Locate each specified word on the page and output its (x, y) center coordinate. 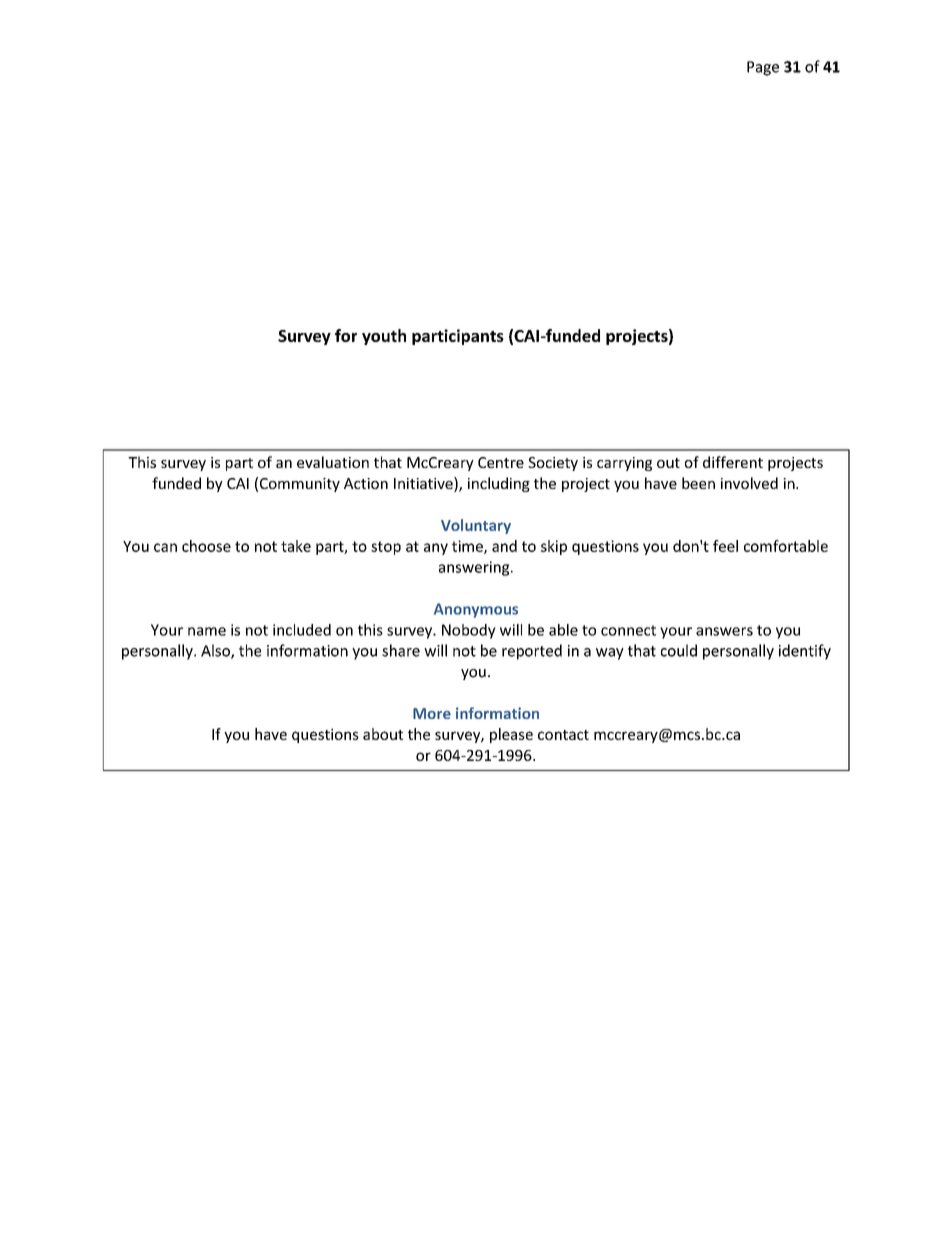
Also (216, 651)
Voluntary (476, 526)
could (679, 650)
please (511, 735)
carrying (624, 464)
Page (763, 68)
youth (384, 337)
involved (749, 483)
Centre (501, 462)
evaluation (333, 462)
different (733, 462)
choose (206, 546)
